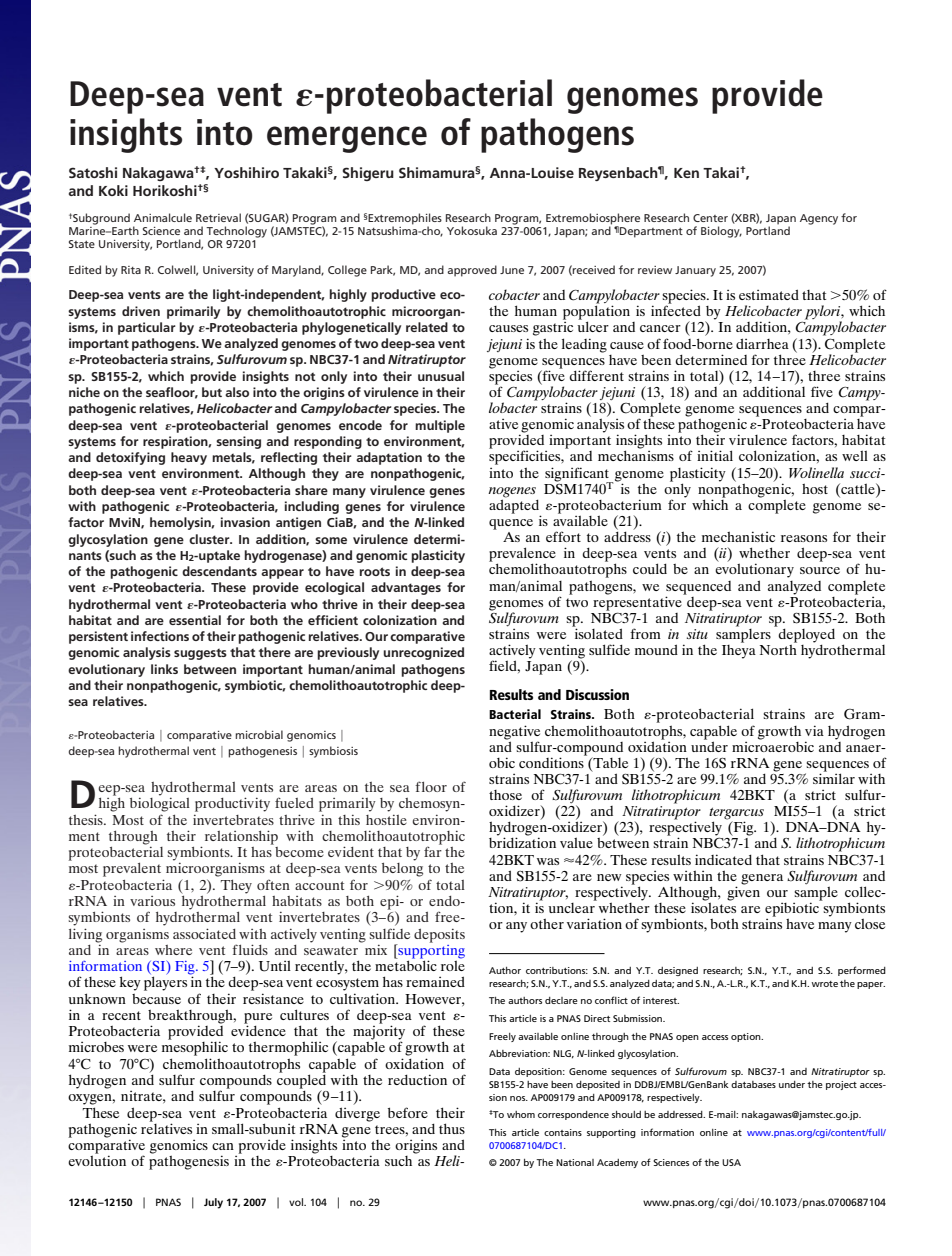 This screenshot has height=1256, width=952. What do you see at coordinates (819, 219) in the screenshot?
I see `Agency` at bounding box center [819, 219].
